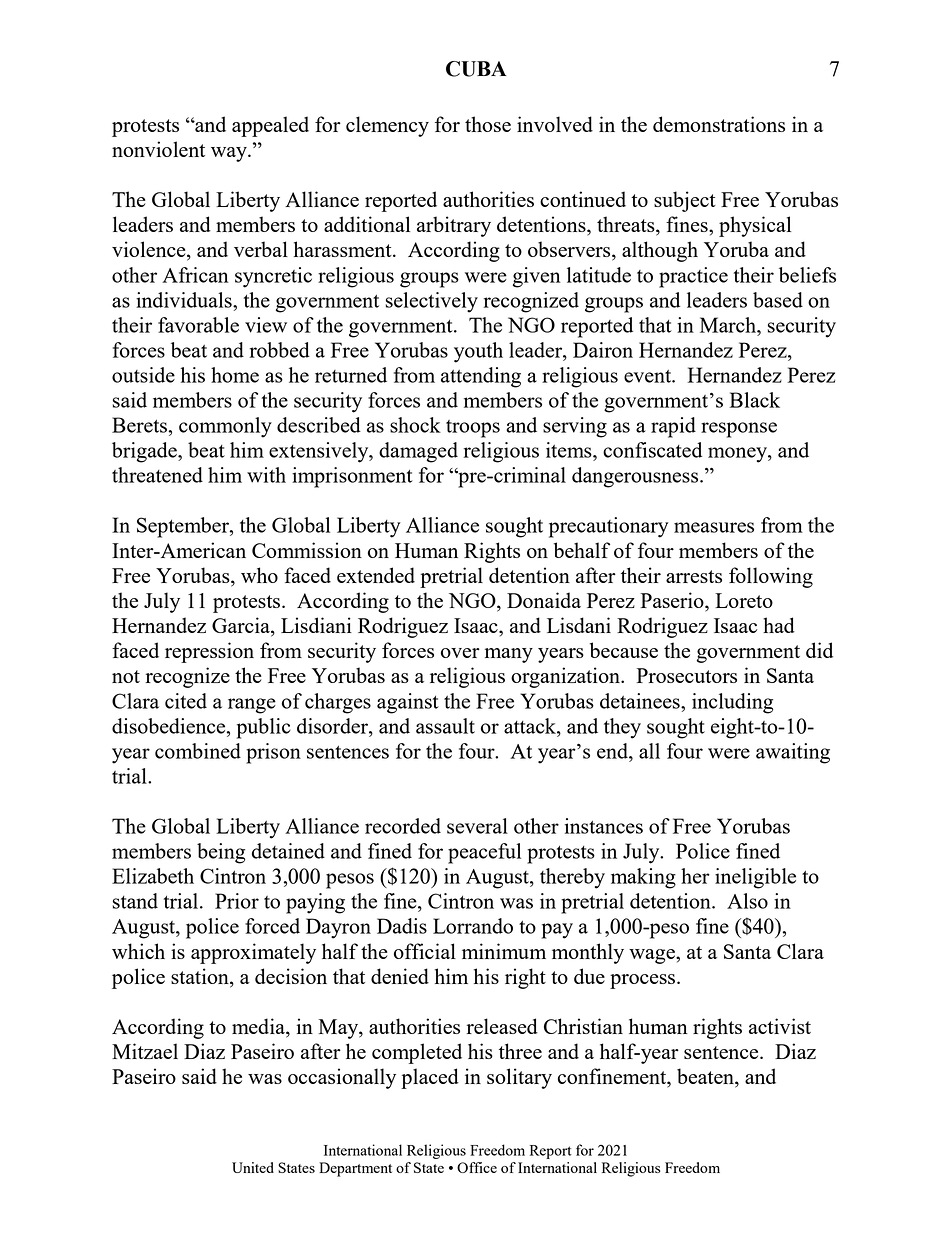  Describe the element at coordinates (719, 124) in the image. I see `demonstrations` at that location.
